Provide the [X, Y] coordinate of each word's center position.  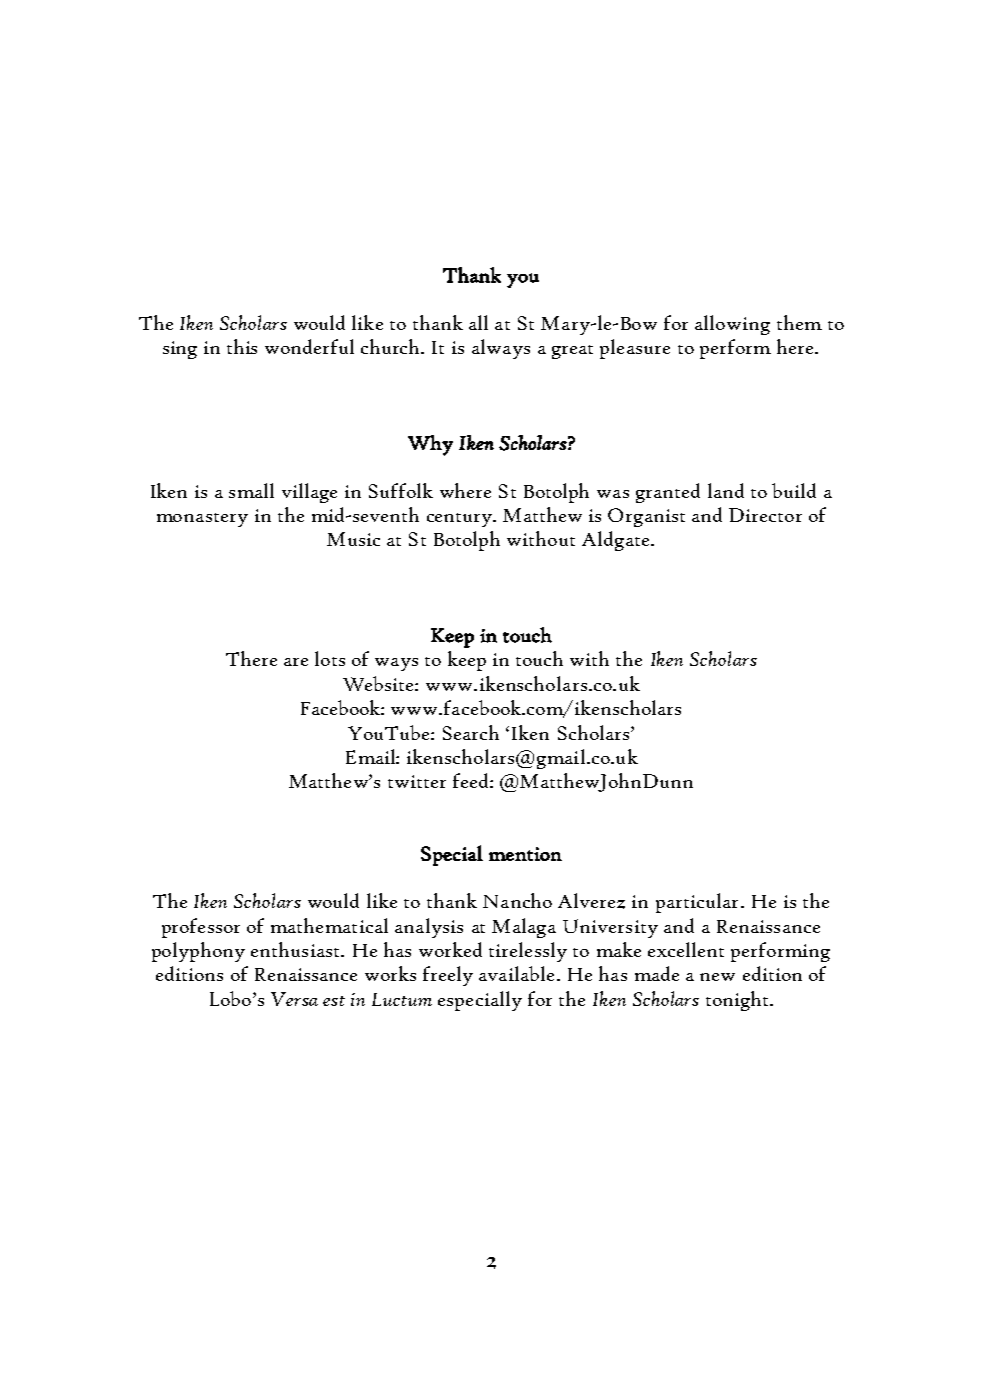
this [242, 346]
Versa [294, 999]
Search [471, 732]
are [296, 662]
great [572, 352]
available [516, 973]
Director [765, 515]
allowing [732, 325]
